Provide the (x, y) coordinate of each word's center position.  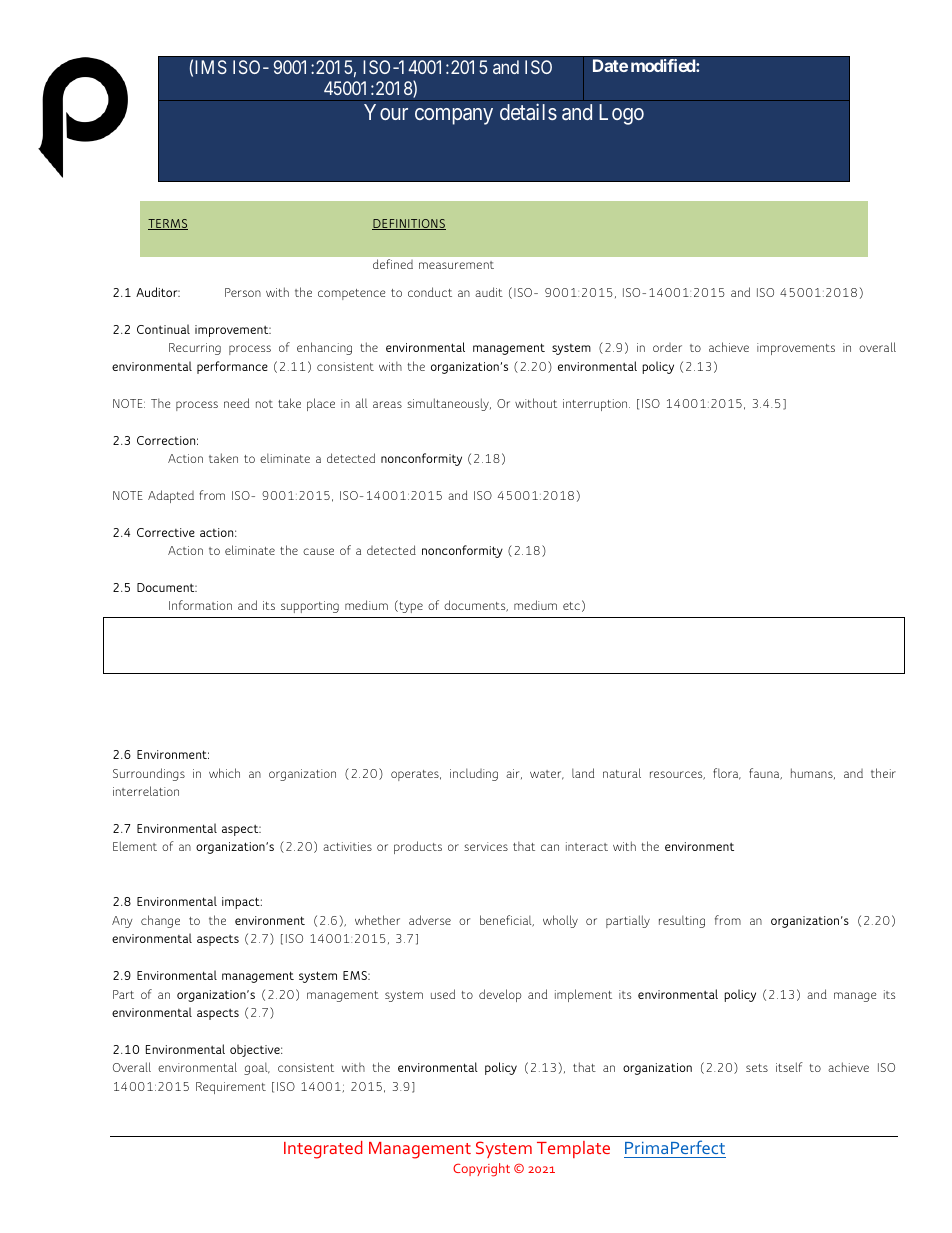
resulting (682, 921)
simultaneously (449, 404)
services (486, 846)
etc (571, 606)
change (160, 921)
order (667, 347)
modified (664, 65)
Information (200, 605)
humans (813, 773)
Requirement (231, 1088)
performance (232, 367)
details (528, 112)
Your (386, 112)
